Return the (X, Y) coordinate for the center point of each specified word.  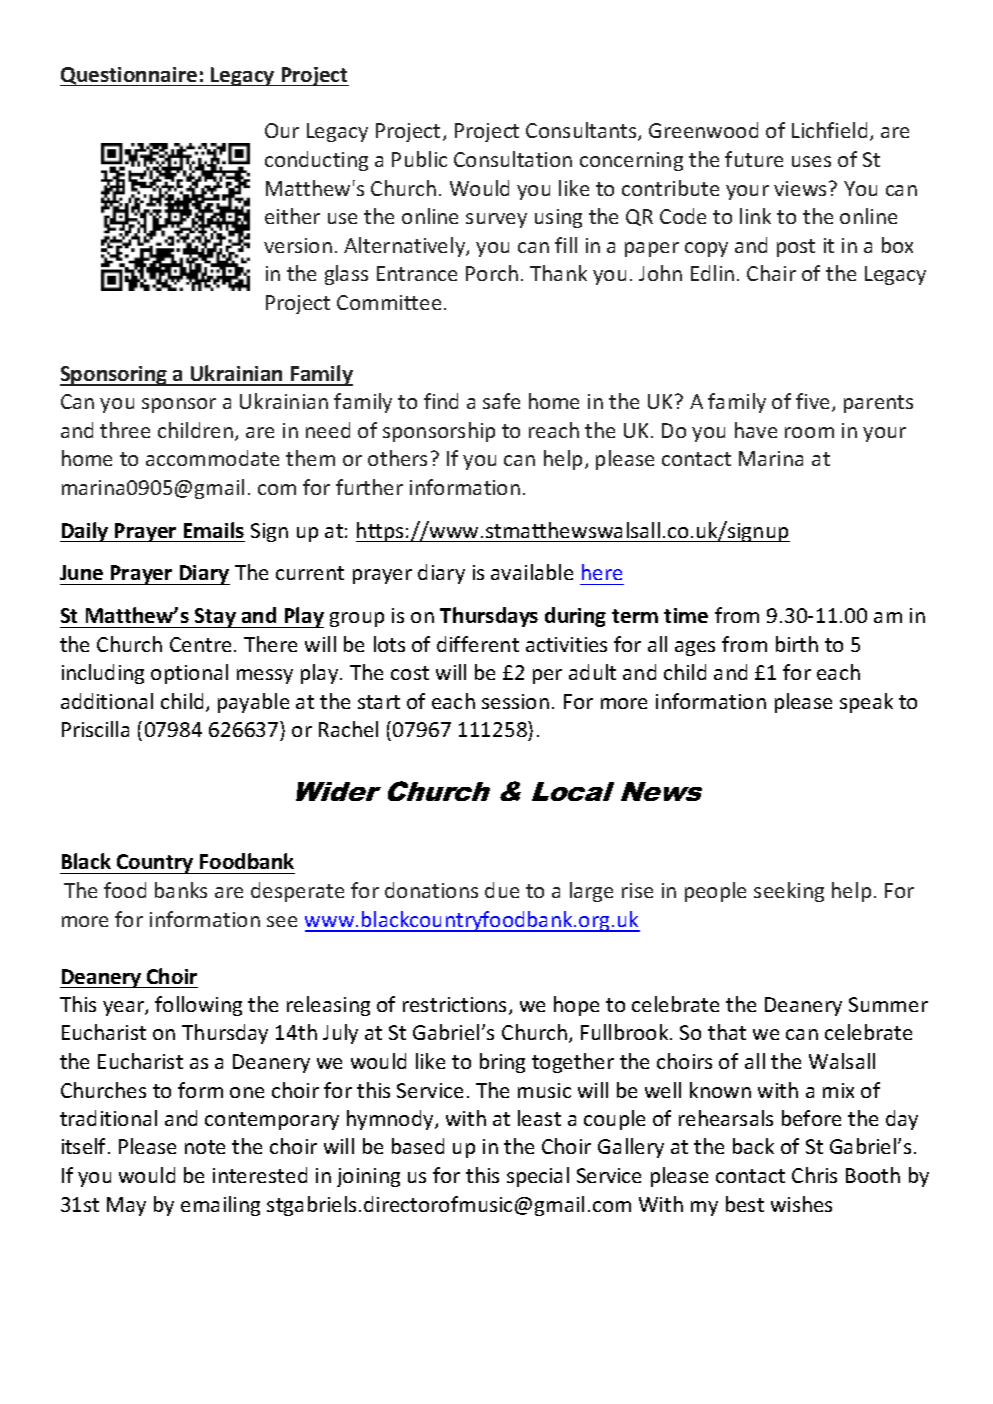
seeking (789, 892)
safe (501, 401)
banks (181, 890)
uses (811, 161)
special (538, 1177)
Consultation (513, 159)
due (502, 890)
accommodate (212, 458)
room (809, 432)
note (205, 1147)
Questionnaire (130, 76)
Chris (814, 1175)
